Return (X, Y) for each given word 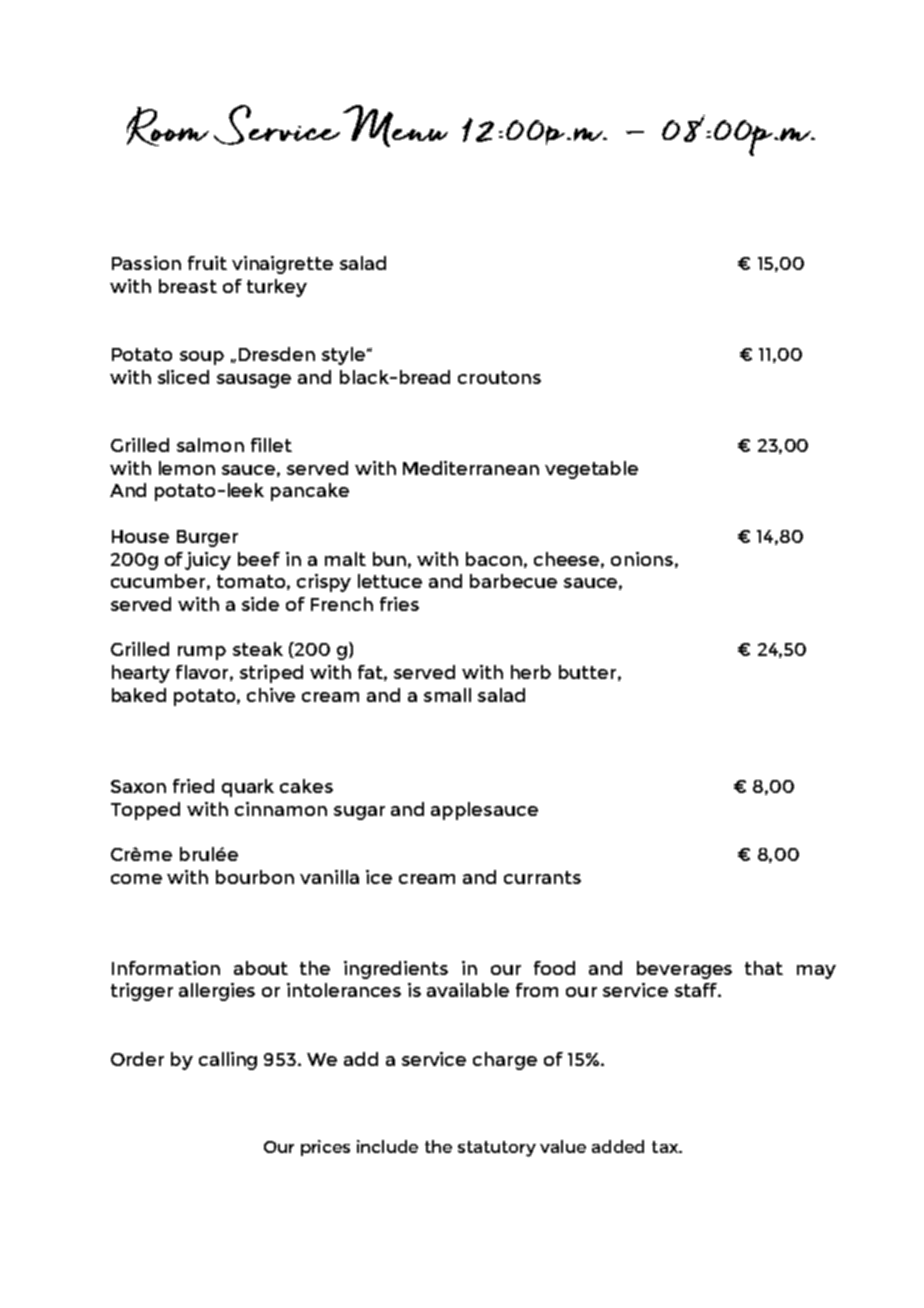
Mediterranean (471, 468)
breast (188, 286)
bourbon (255, 877)
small (447, 695)
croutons (499, 377)
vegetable (591, 470)
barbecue (513, 581)
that (764, 968)
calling (228, 1061)
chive (271, 695)
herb (531, 672)
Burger (207, 538)
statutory (497, 1149)
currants (542, 877)
